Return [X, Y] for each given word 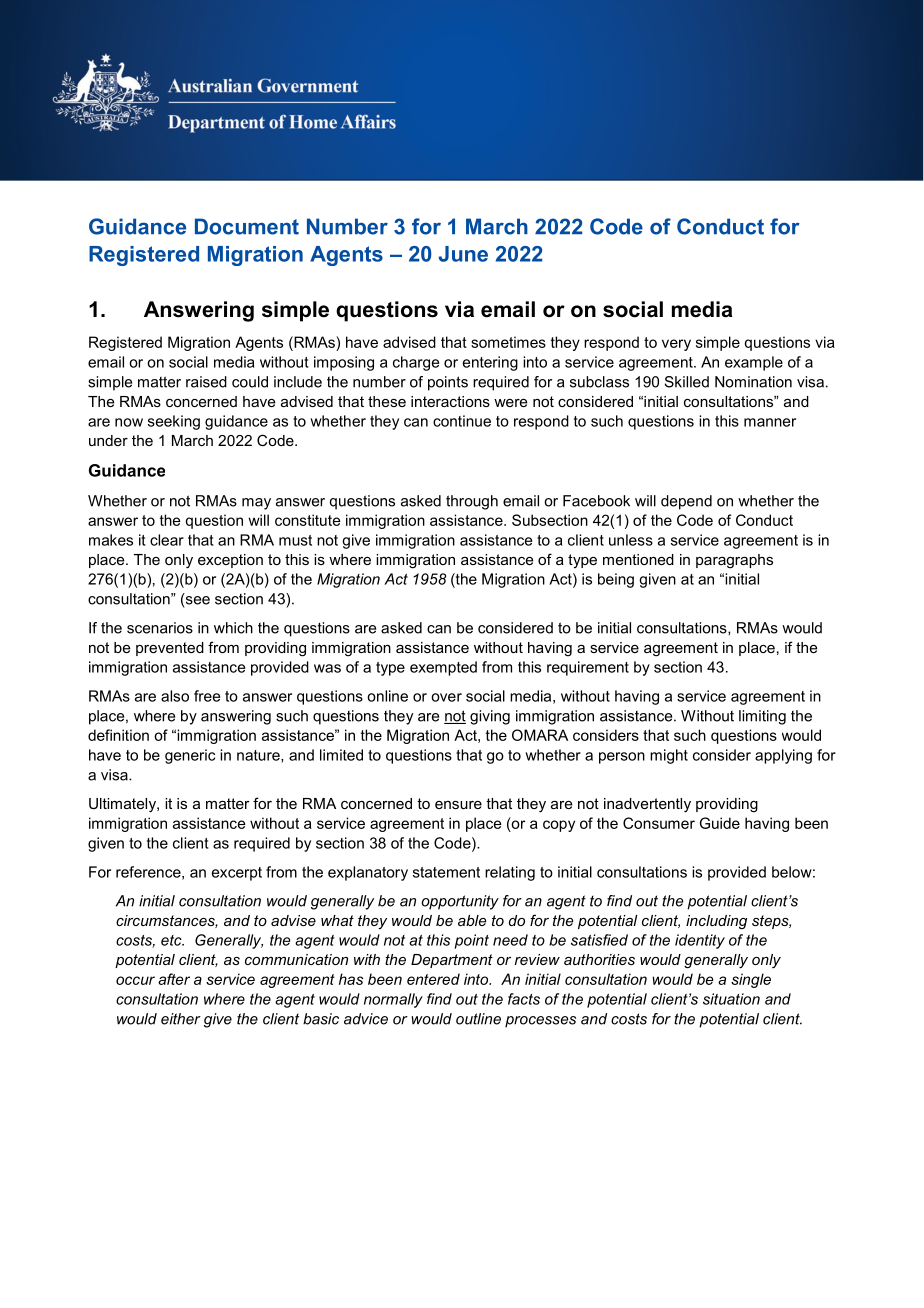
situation [731, 999]
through [472, 502]
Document [247, 226]
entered [433, 979]
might [669, 756]
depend [686, 502]
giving [490, 717]
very [676, 345]
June [463, 254]
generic [190, 756]
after [174, 979]
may [256, 504]
